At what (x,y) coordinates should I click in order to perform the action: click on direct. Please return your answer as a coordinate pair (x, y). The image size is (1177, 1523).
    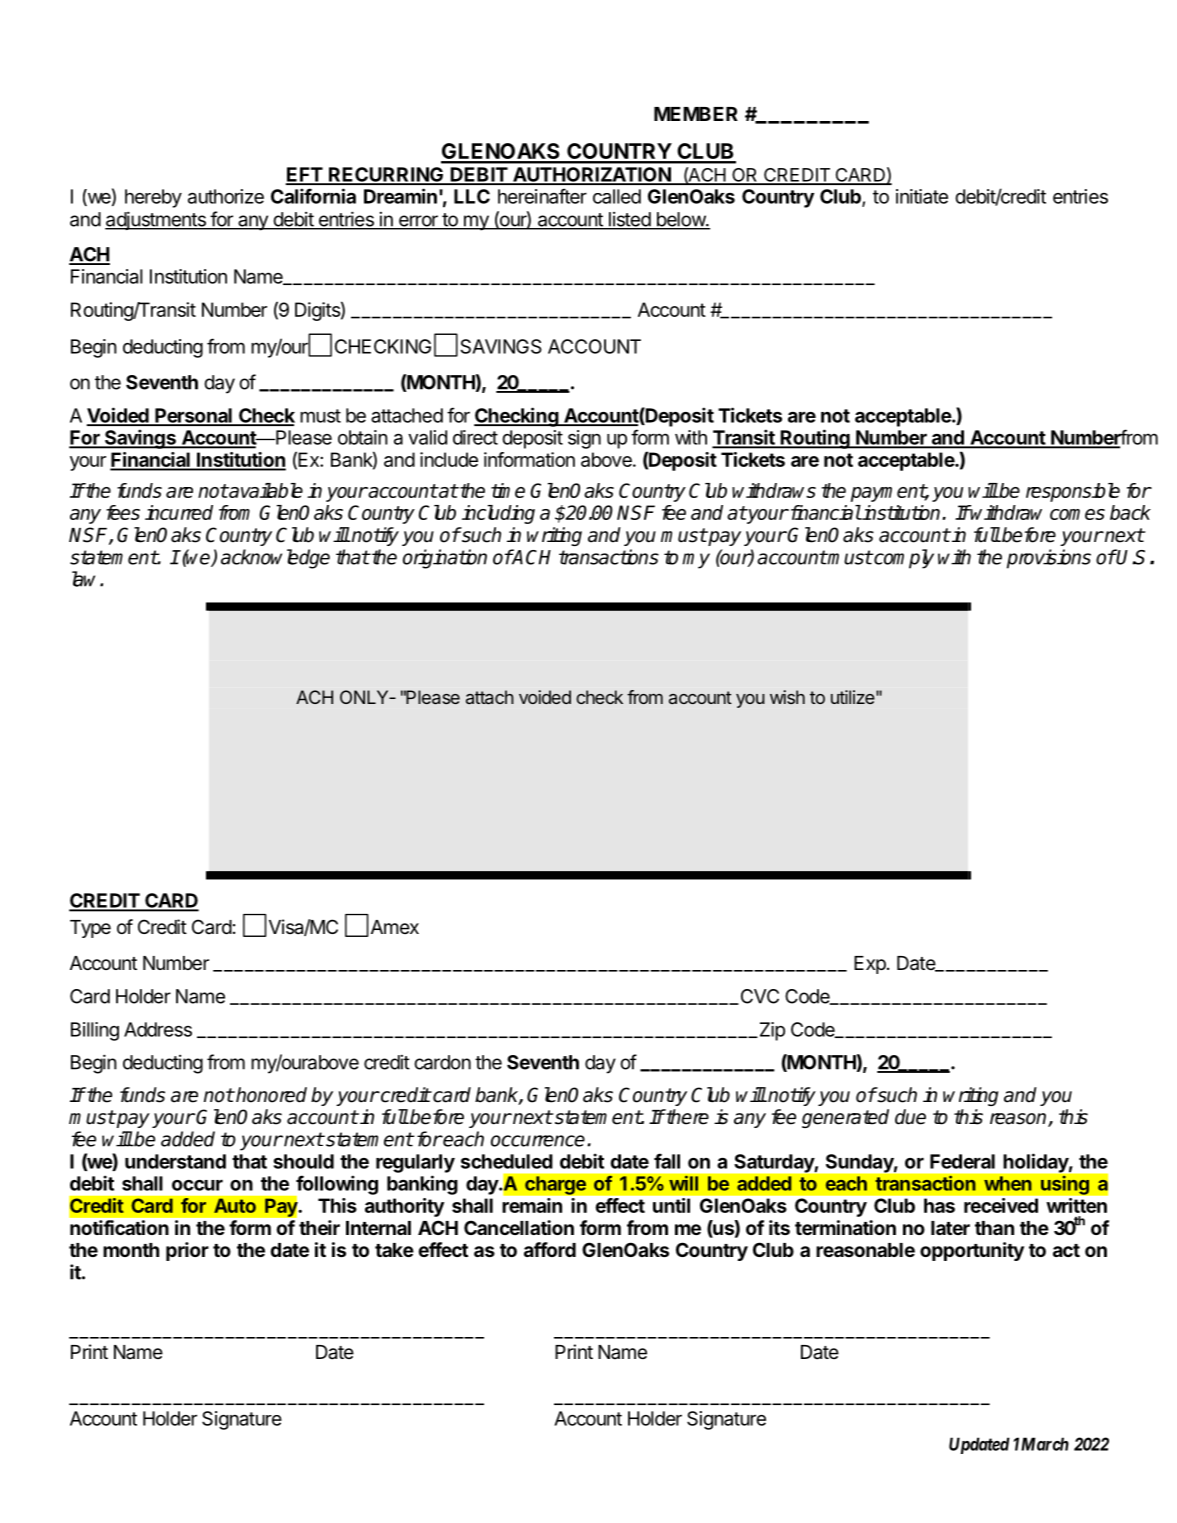
    Looking at the image, I should click on (475, 437).
